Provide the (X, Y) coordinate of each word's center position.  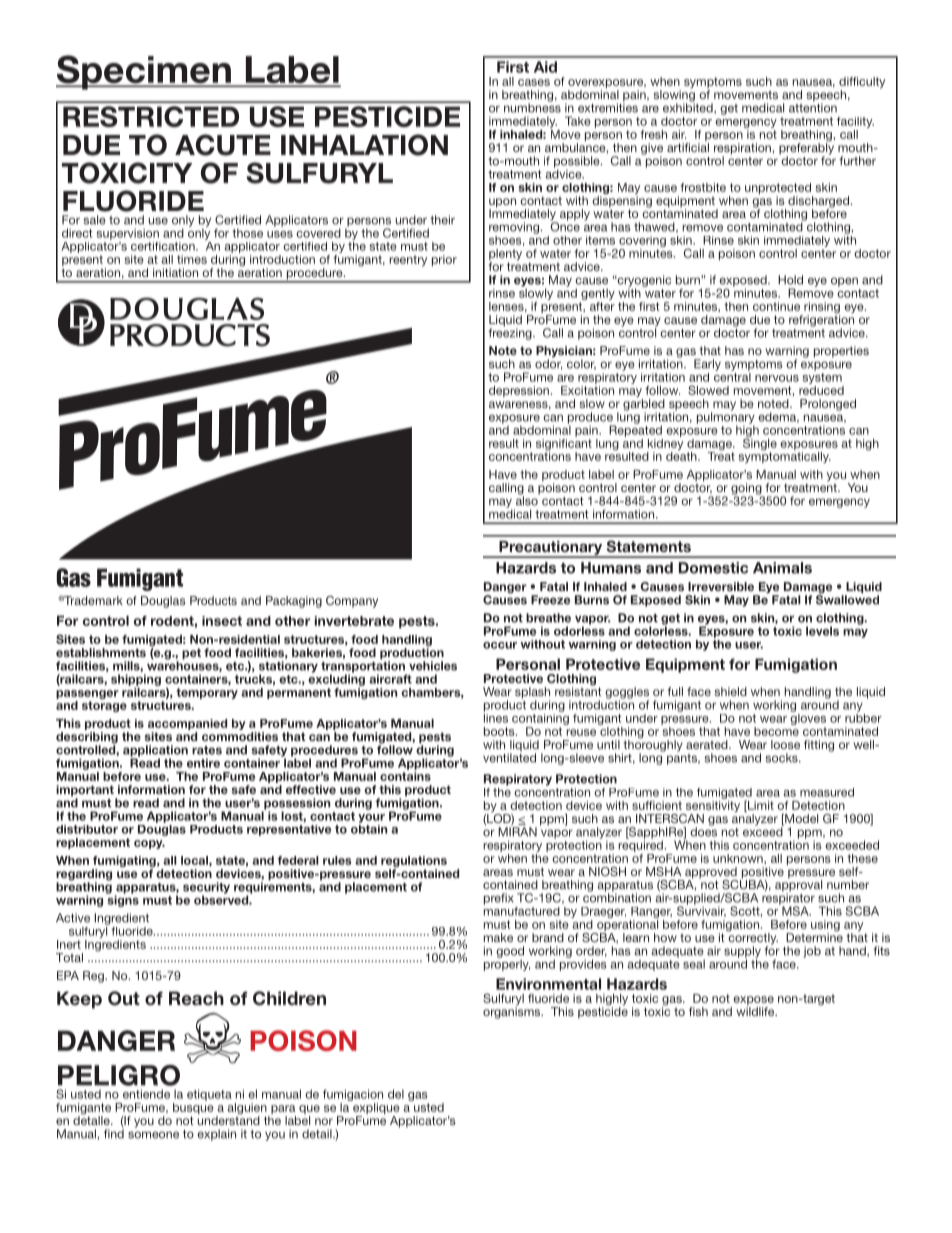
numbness (532, 107)
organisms (513, 1013)
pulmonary (726, 418)
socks (783, 758)
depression (519, 391)
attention (813, 107)
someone (153, 1135)
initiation (175, 272)
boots (500, 731)
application (155, 752)
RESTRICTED (151, 116)
